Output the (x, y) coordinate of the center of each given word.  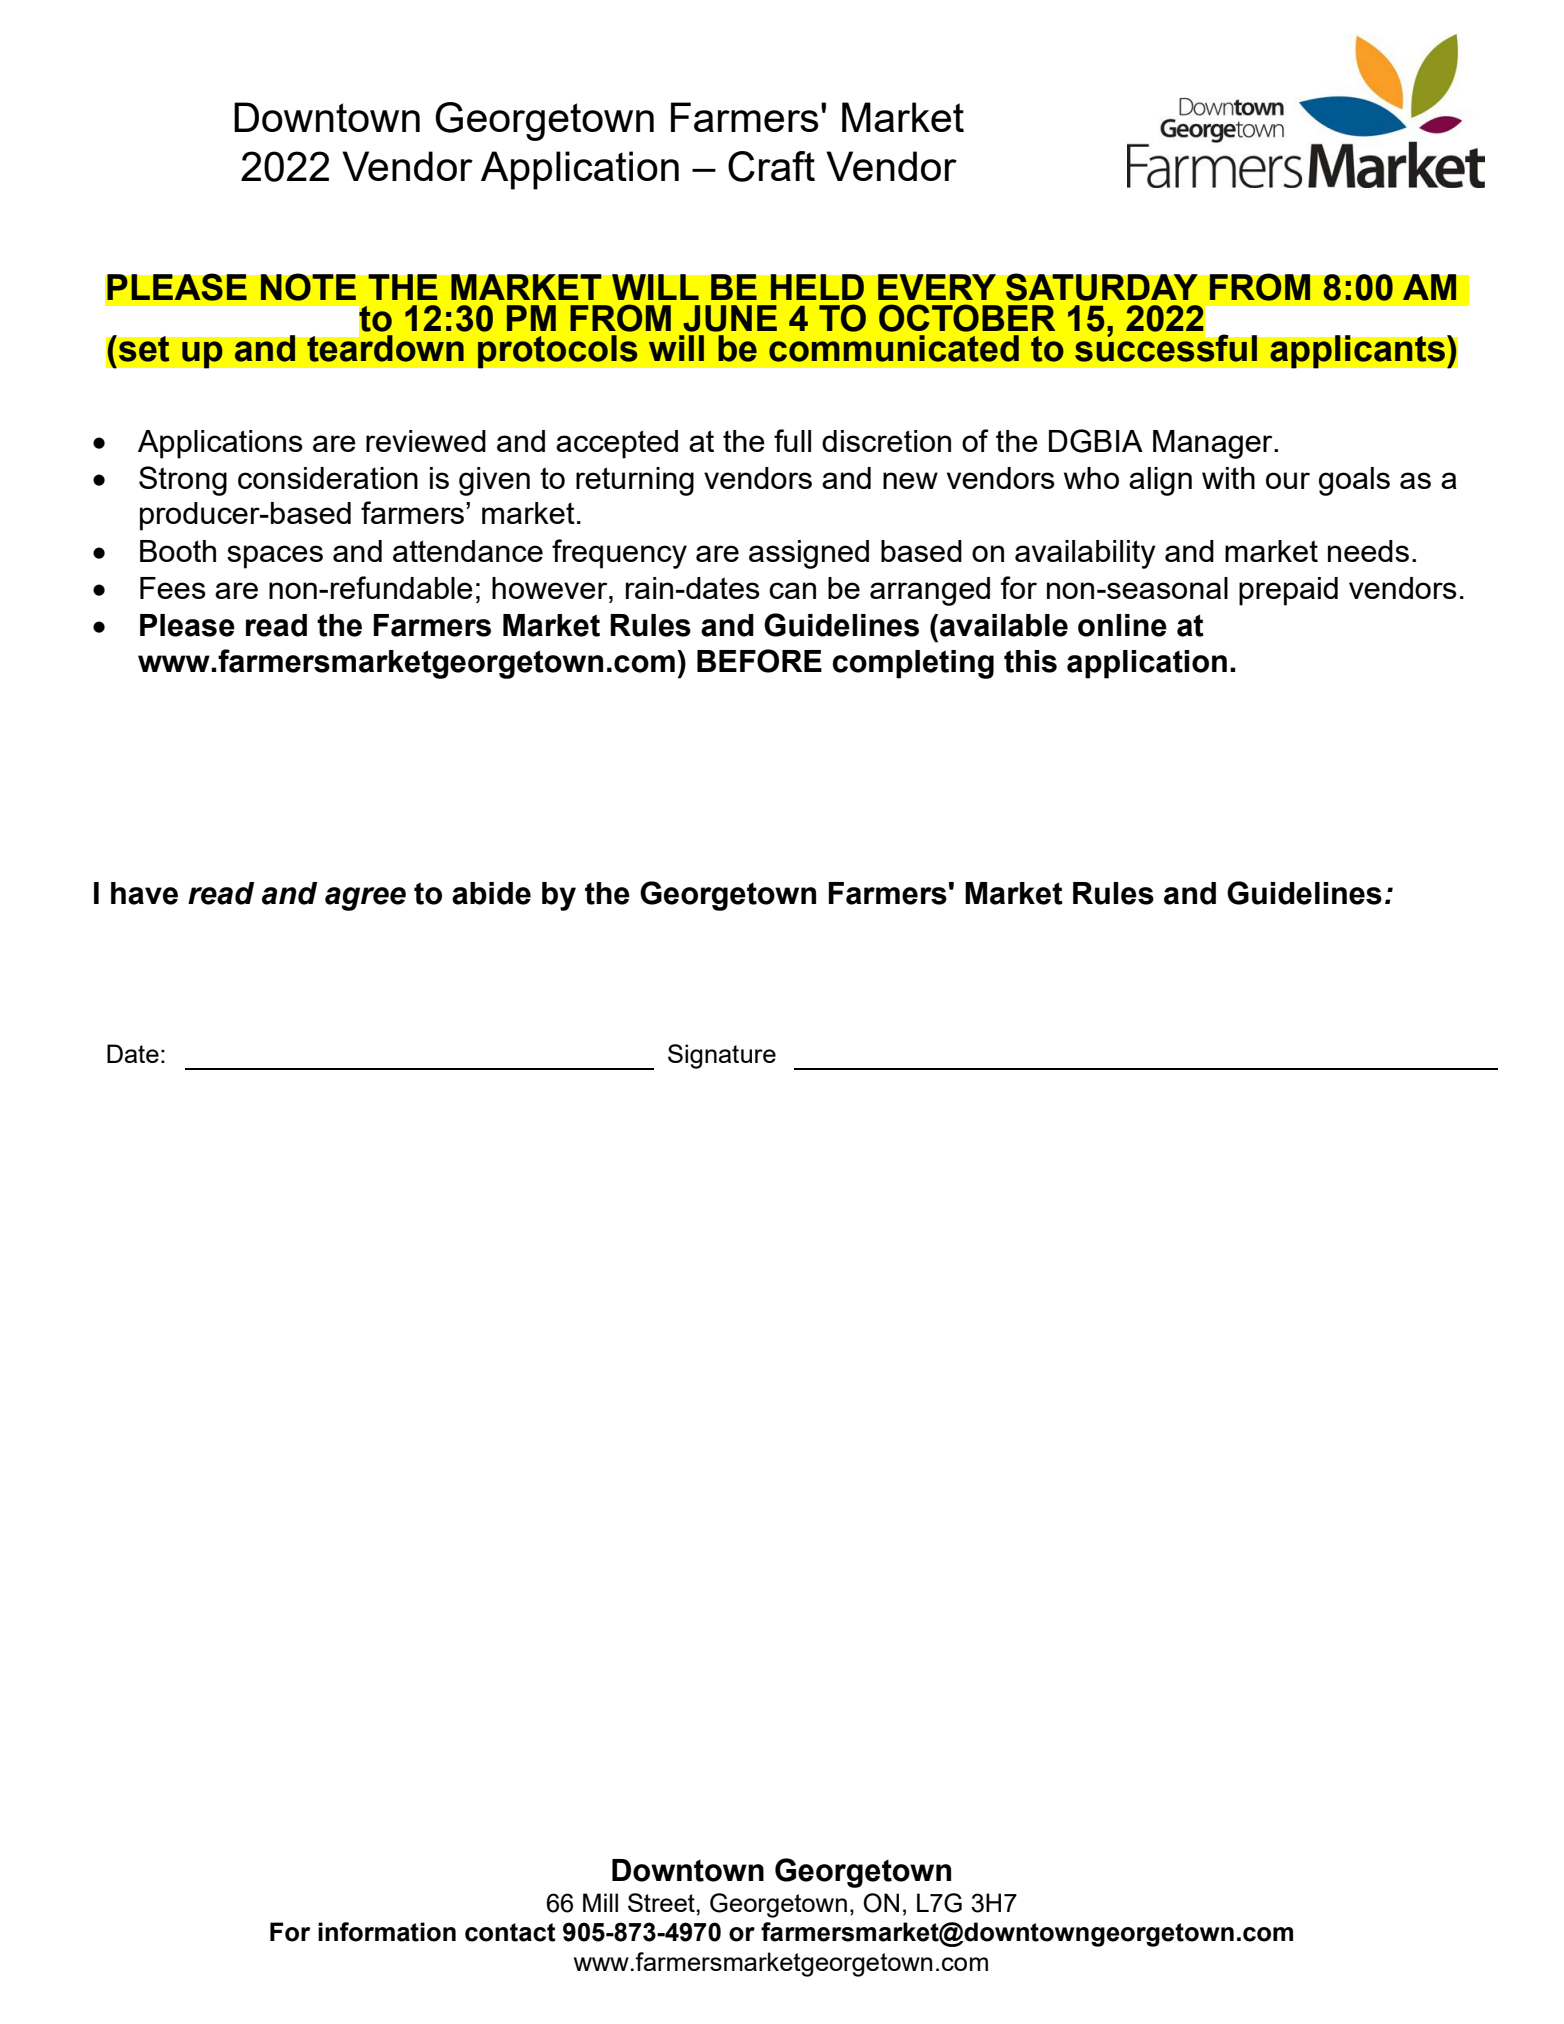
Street (662, 1902)
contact (510, 1932)
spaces (275, 557)
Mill (600, 1902)
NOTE (308, 287)
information (387, 1932)
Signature (722, 1056)
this (1030, 661)
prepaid (1288, 591)
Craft (771, 166)
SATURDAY (1101, 287)
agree (365, 899)
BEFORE (759, 661)
